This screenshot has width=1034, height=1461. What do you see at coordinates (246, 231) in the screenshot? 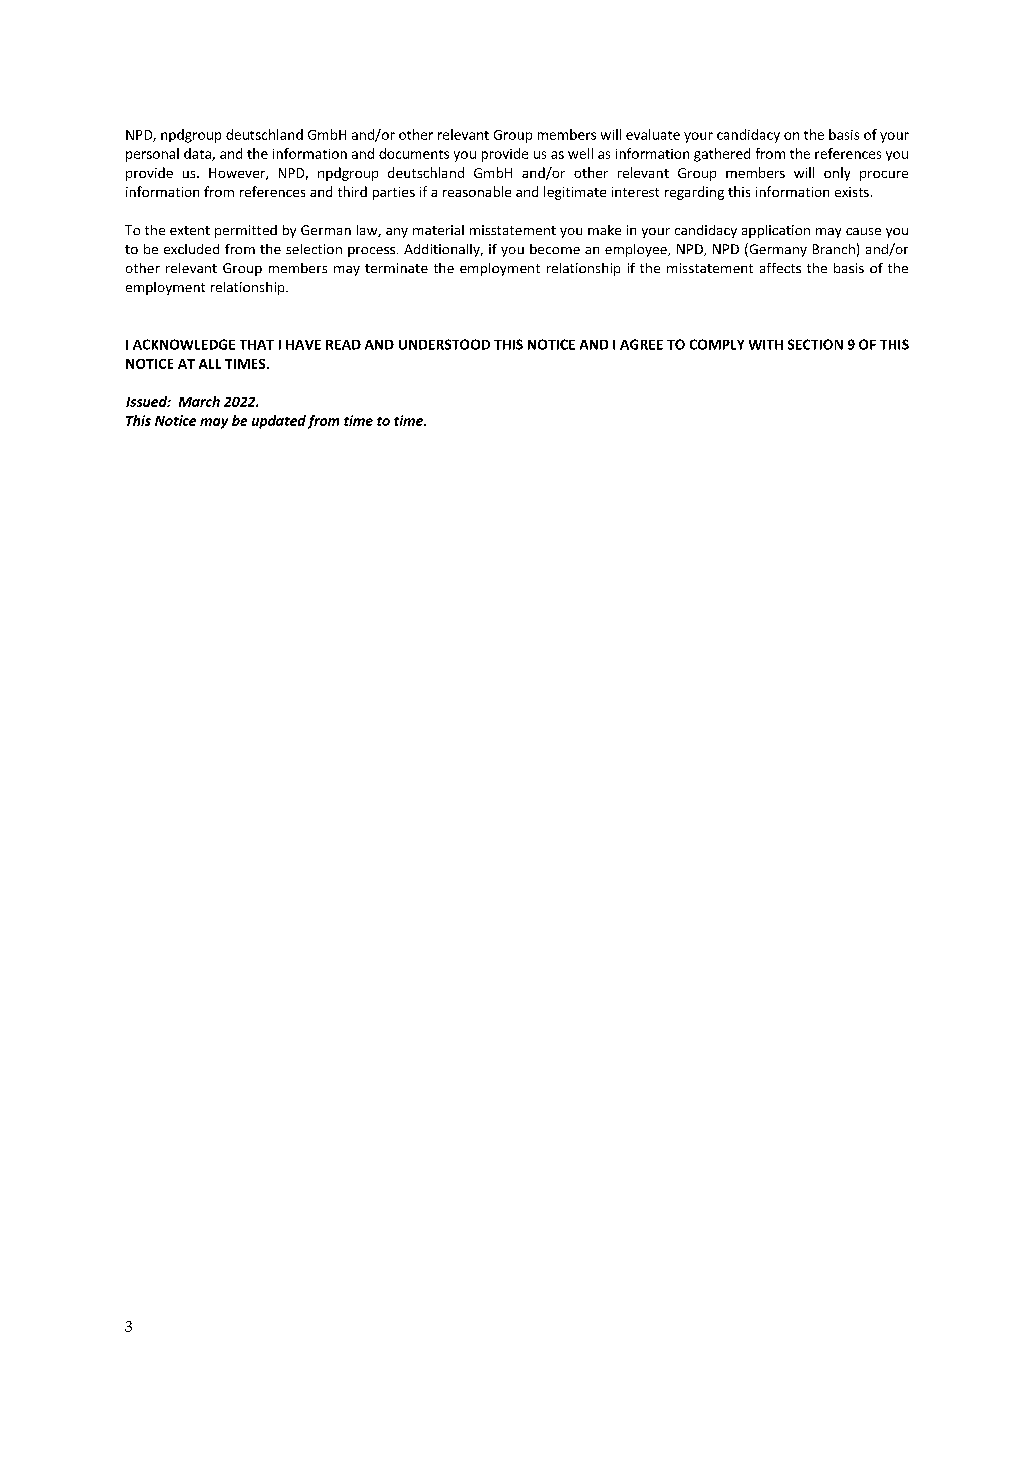
I see `permitted` at bounding box center [246, 231].
